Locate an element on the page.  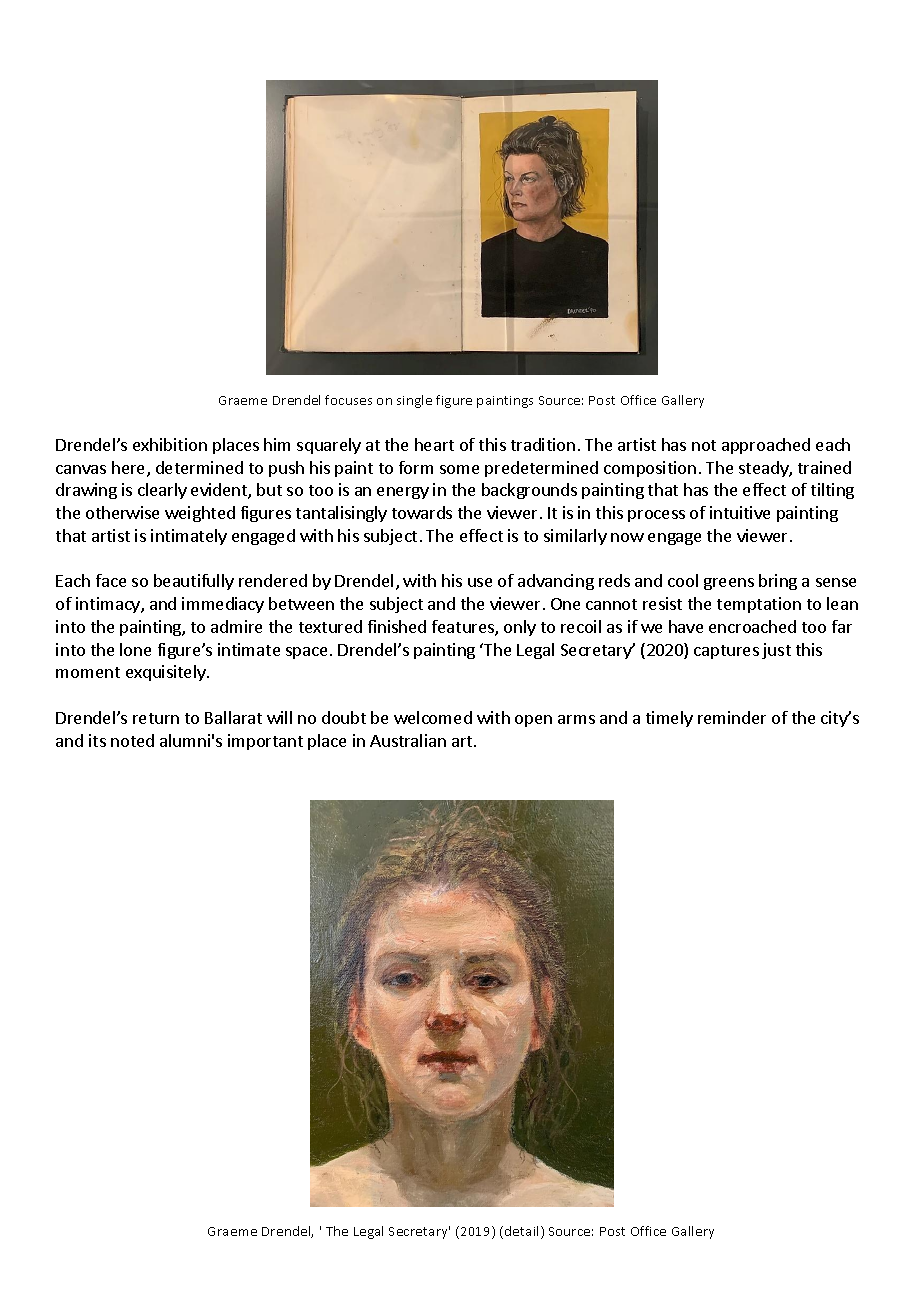
detail is located at coordinates (521, 1231).
